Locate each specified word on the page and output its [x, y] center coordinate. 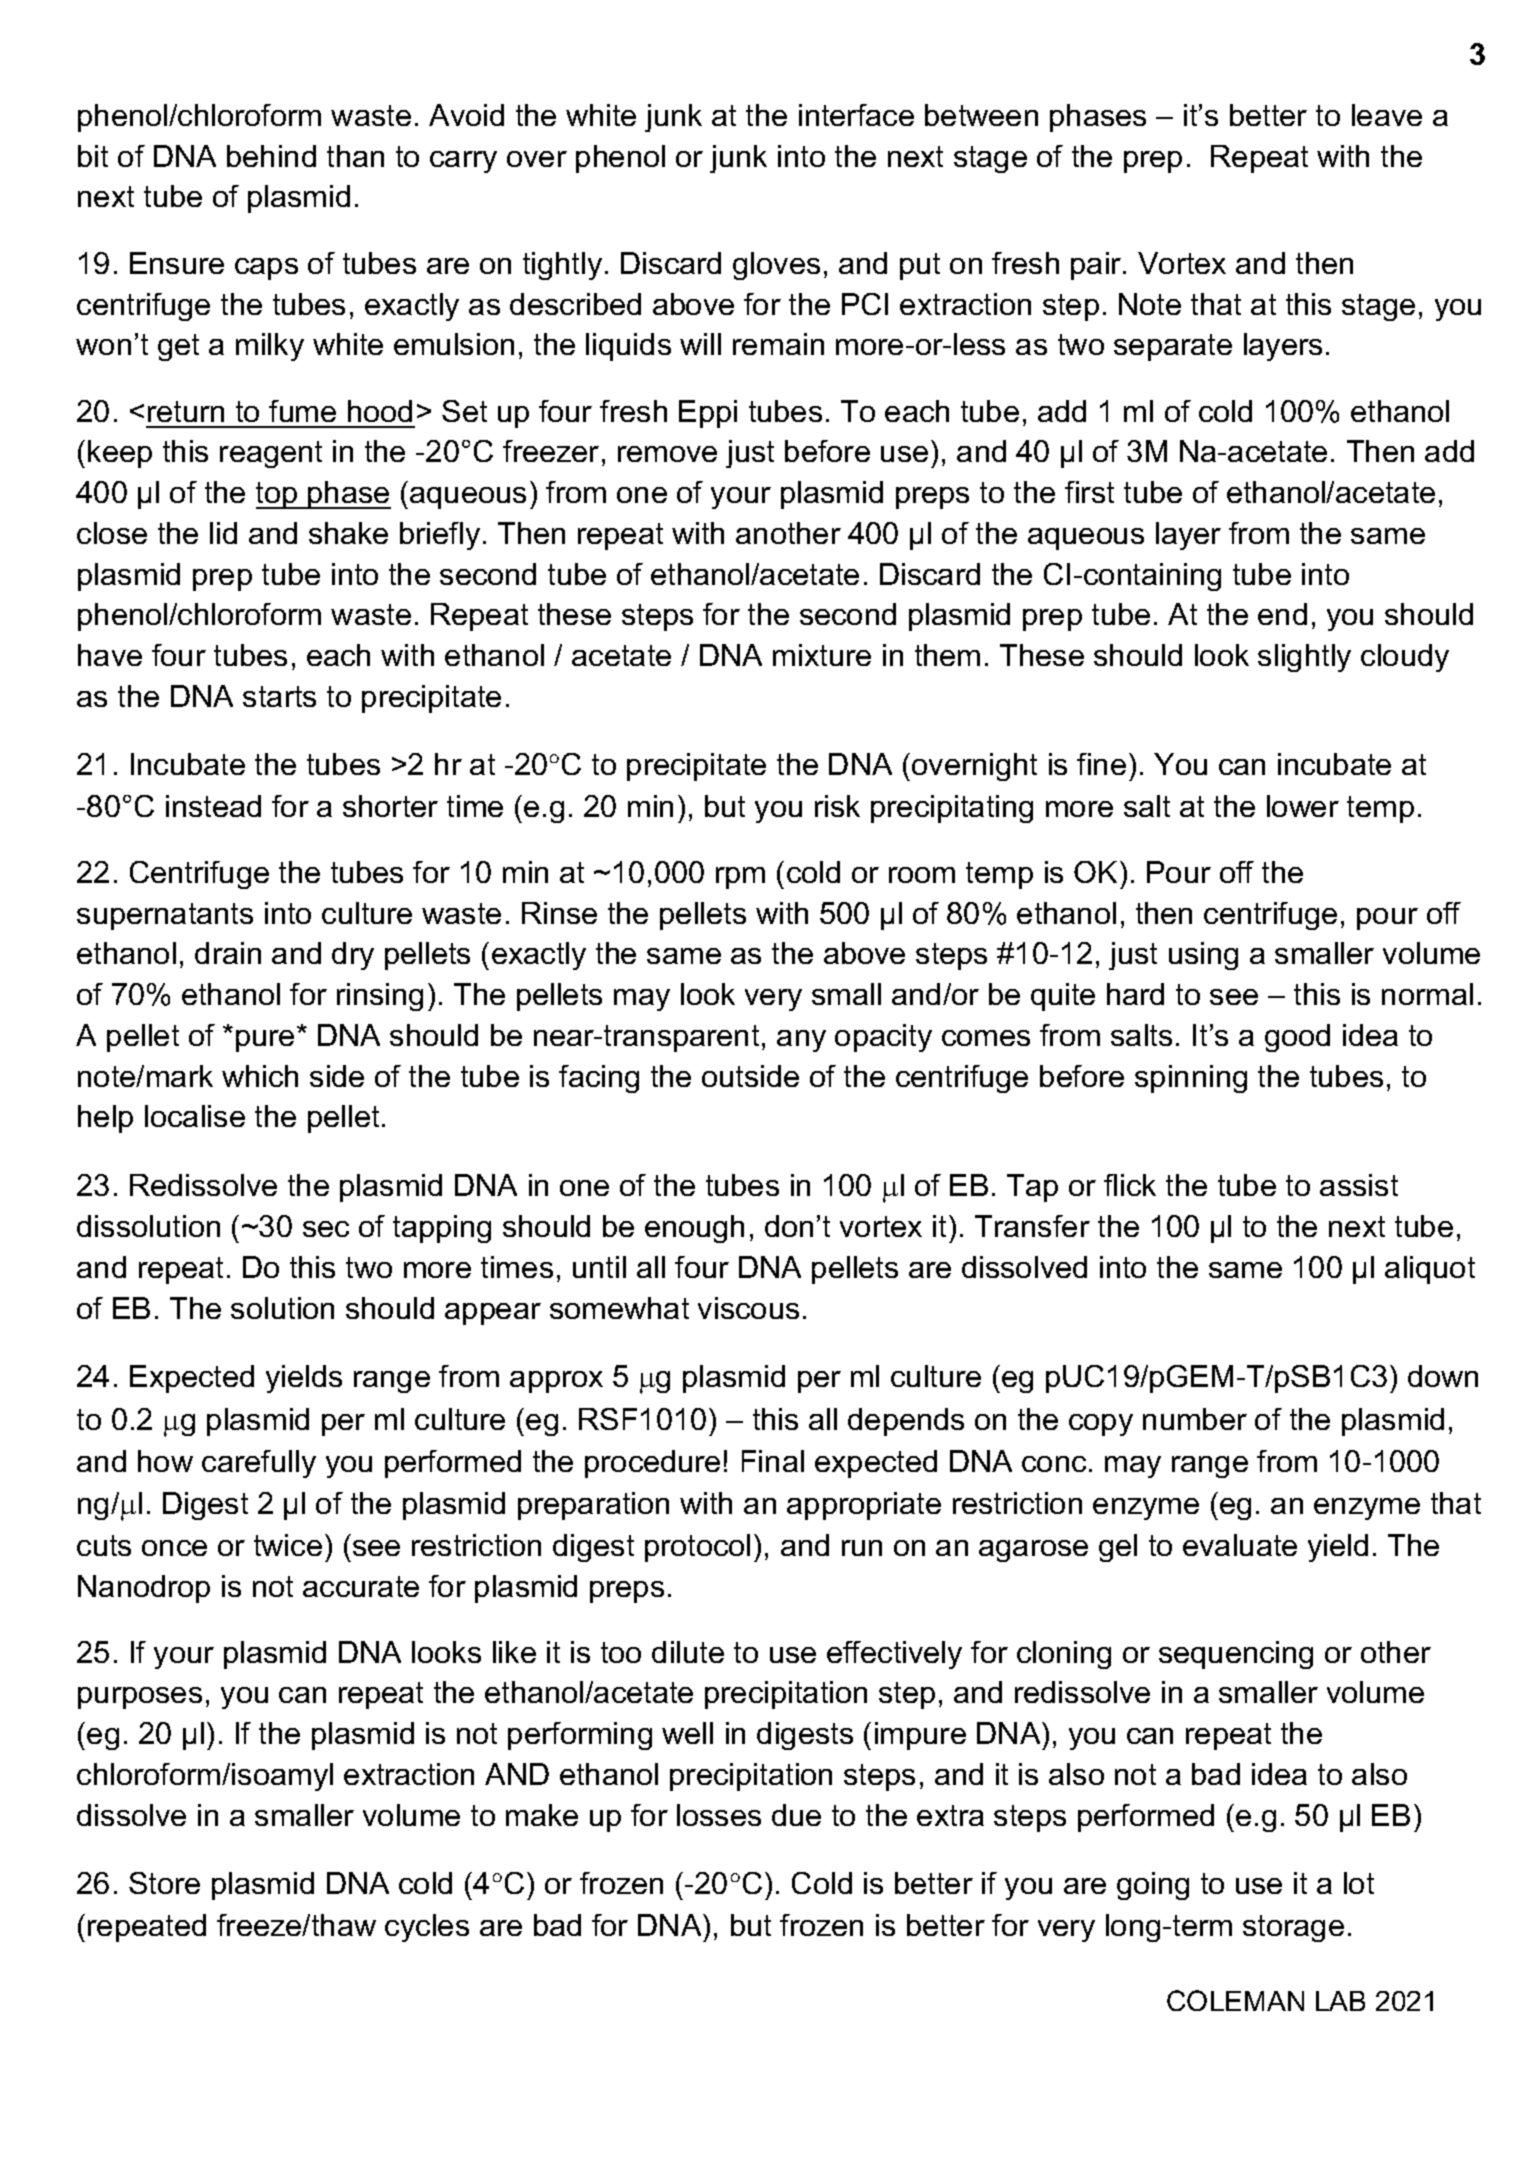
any [801, 1041]
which [260, 1076]
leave [1387, 115]
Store [164, 1883]
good [1297, 1038]
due [796, 1815]
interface [856, 115]
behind [271, 156]
